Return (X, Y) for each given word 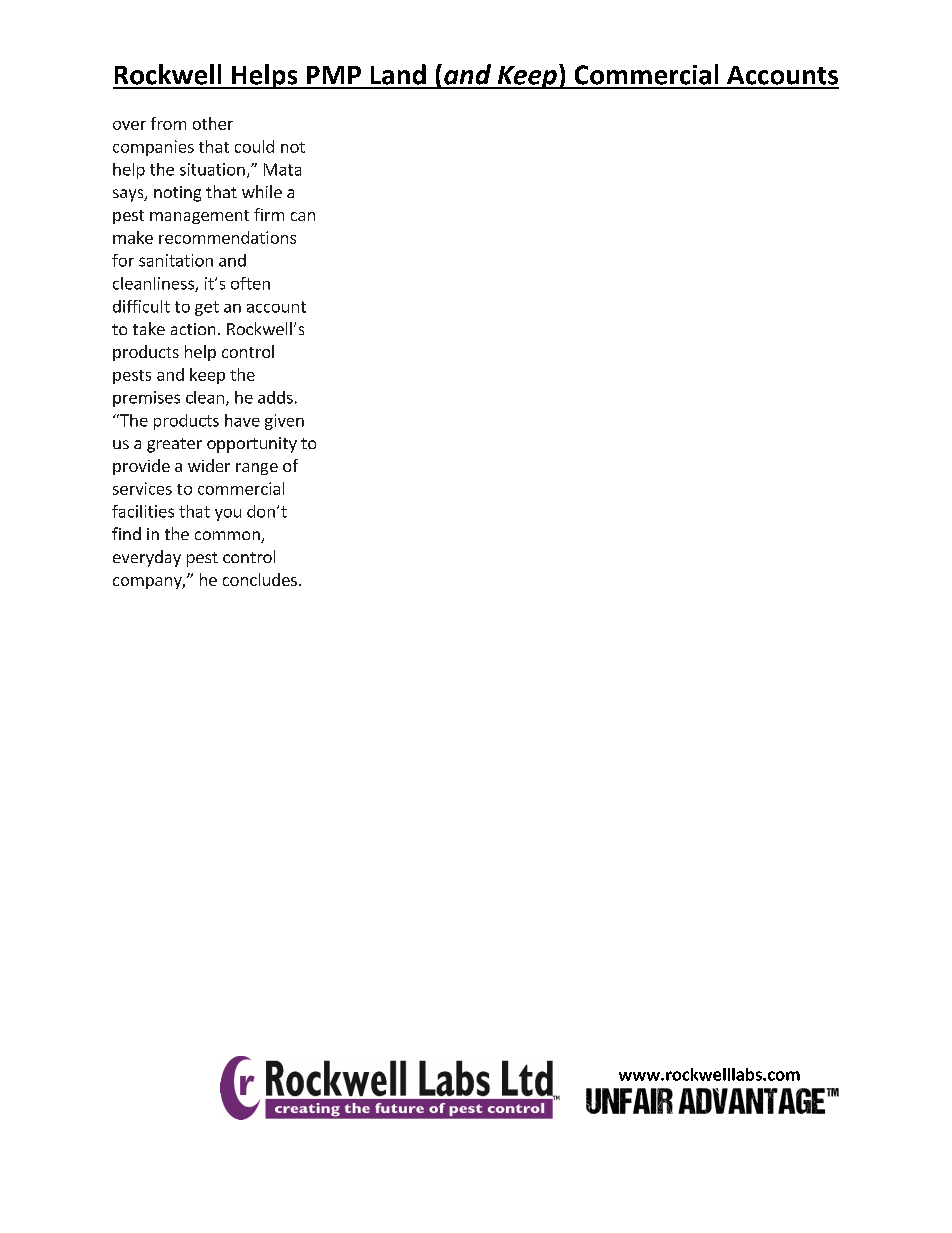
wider (209, 465)
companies (153, 148)
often (250, 283)
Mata (282, 169)
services (142, 488)
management (199, 217)
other (213, 123)
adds (275, 397)
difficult (141, 306)
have (242, 420)
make (133, 237)
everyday (147, 558)
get (207, 308)
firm (269, 214)
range (257, 469)
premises (146, 399)
